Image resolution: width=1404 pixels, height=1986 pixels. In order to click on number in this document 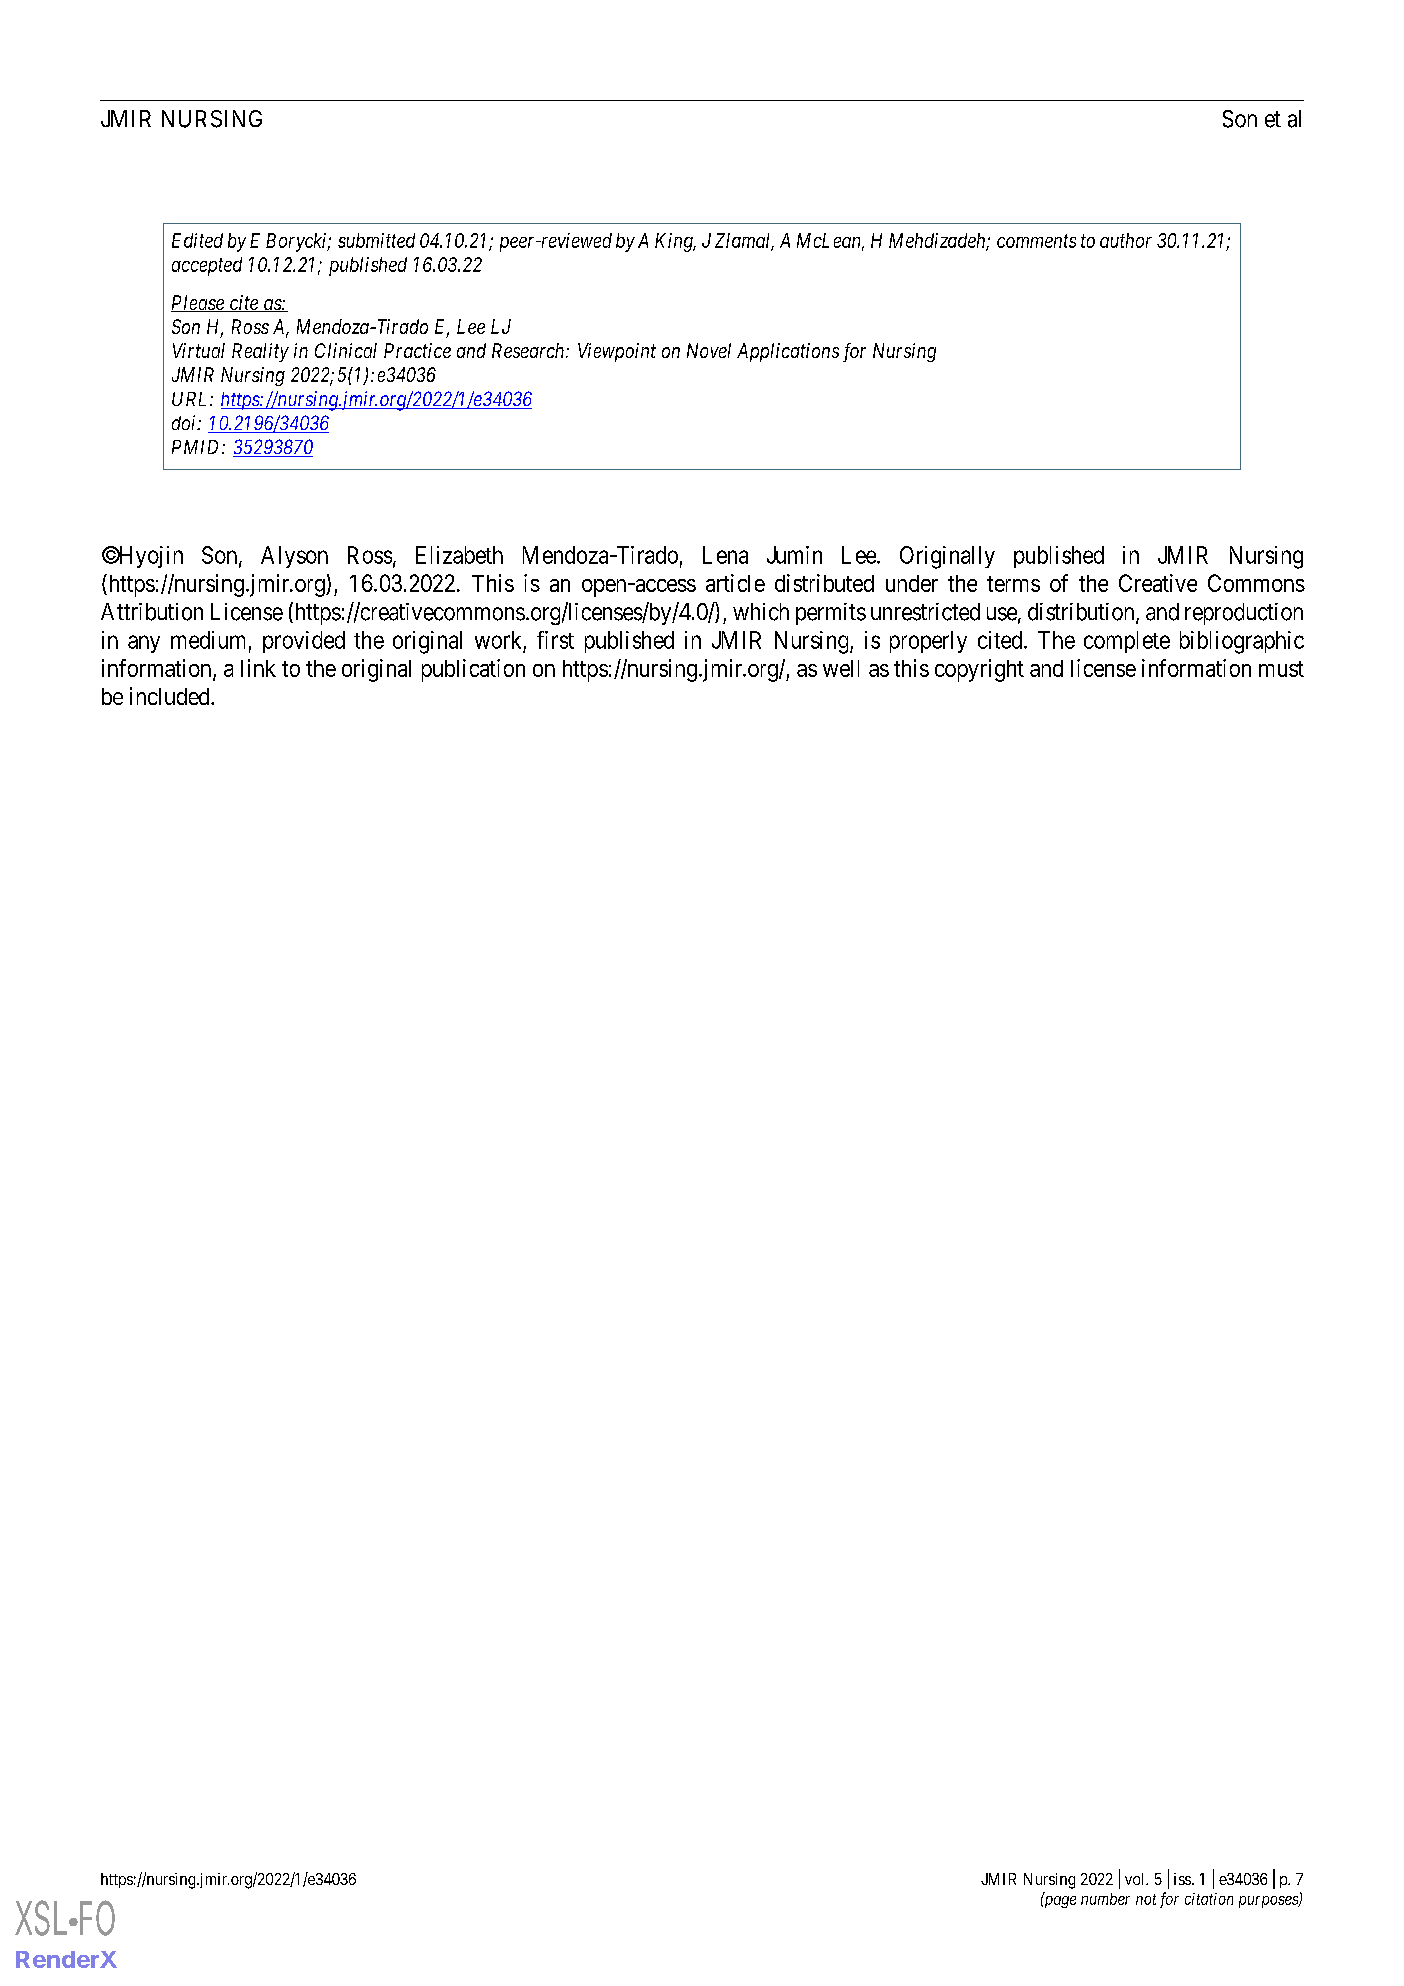, I will do `click(1105, 1899)`.
